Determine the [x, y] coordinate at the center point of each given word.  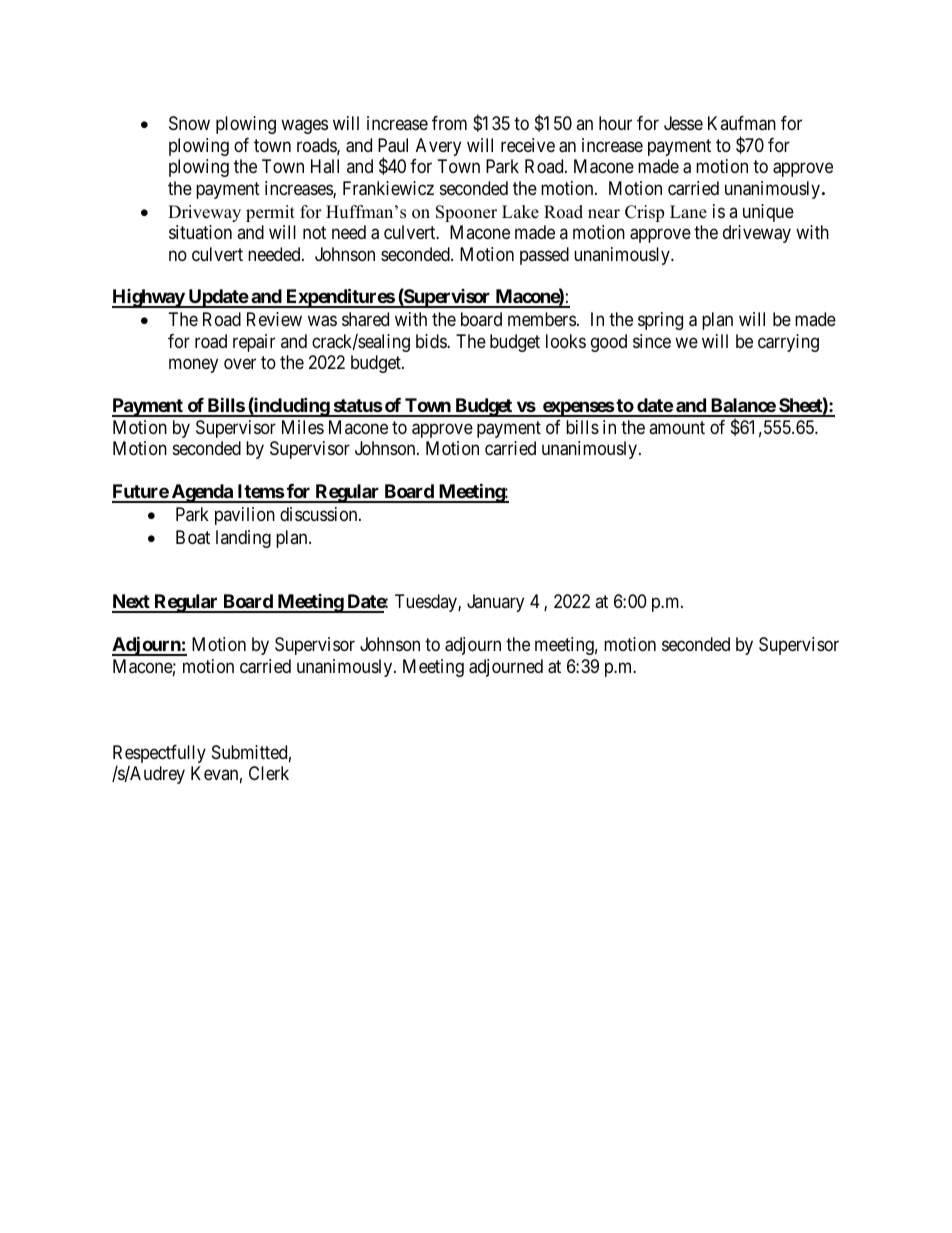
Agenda [202, 493]
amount [677, 427]
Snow [189, 123]
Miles [303, 427]
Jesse [683, 123]
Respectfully [159, 754]
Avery [438, 147]
